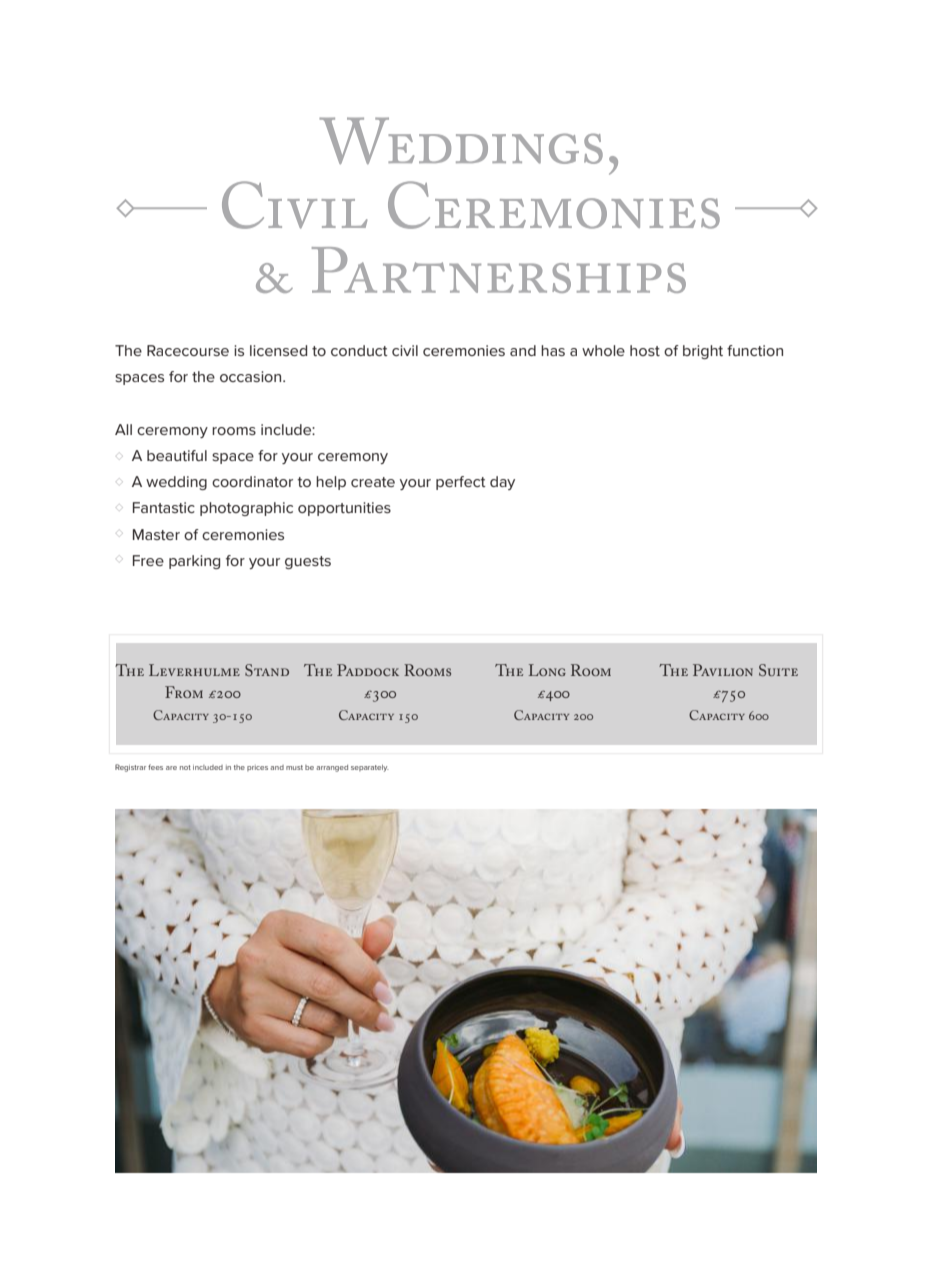  I want to click on perfect, so click(461, 483).
